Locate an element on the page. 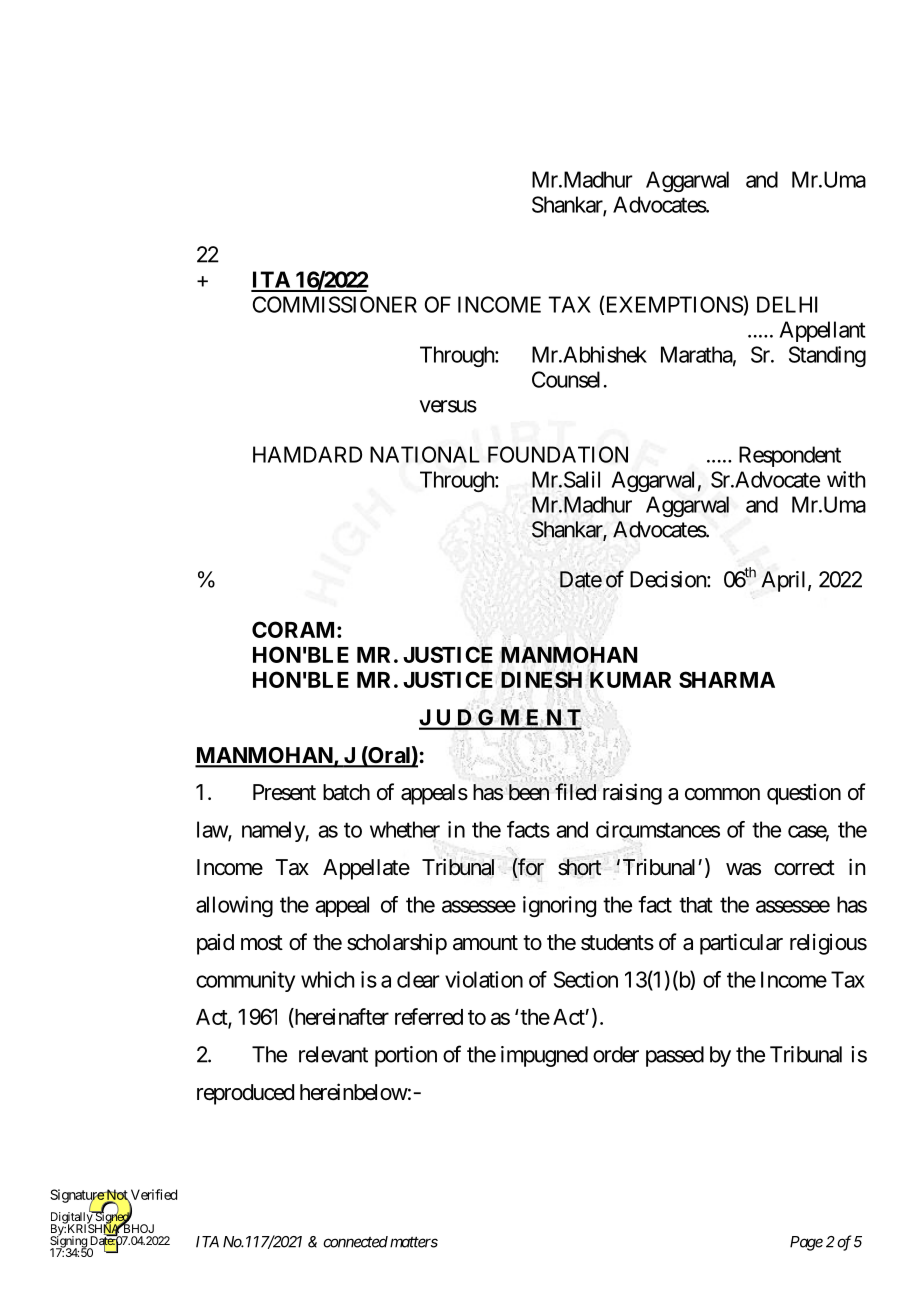 The width and height of the document is (924, 1307). NATIONAL is located at coordinates (425, 454).
